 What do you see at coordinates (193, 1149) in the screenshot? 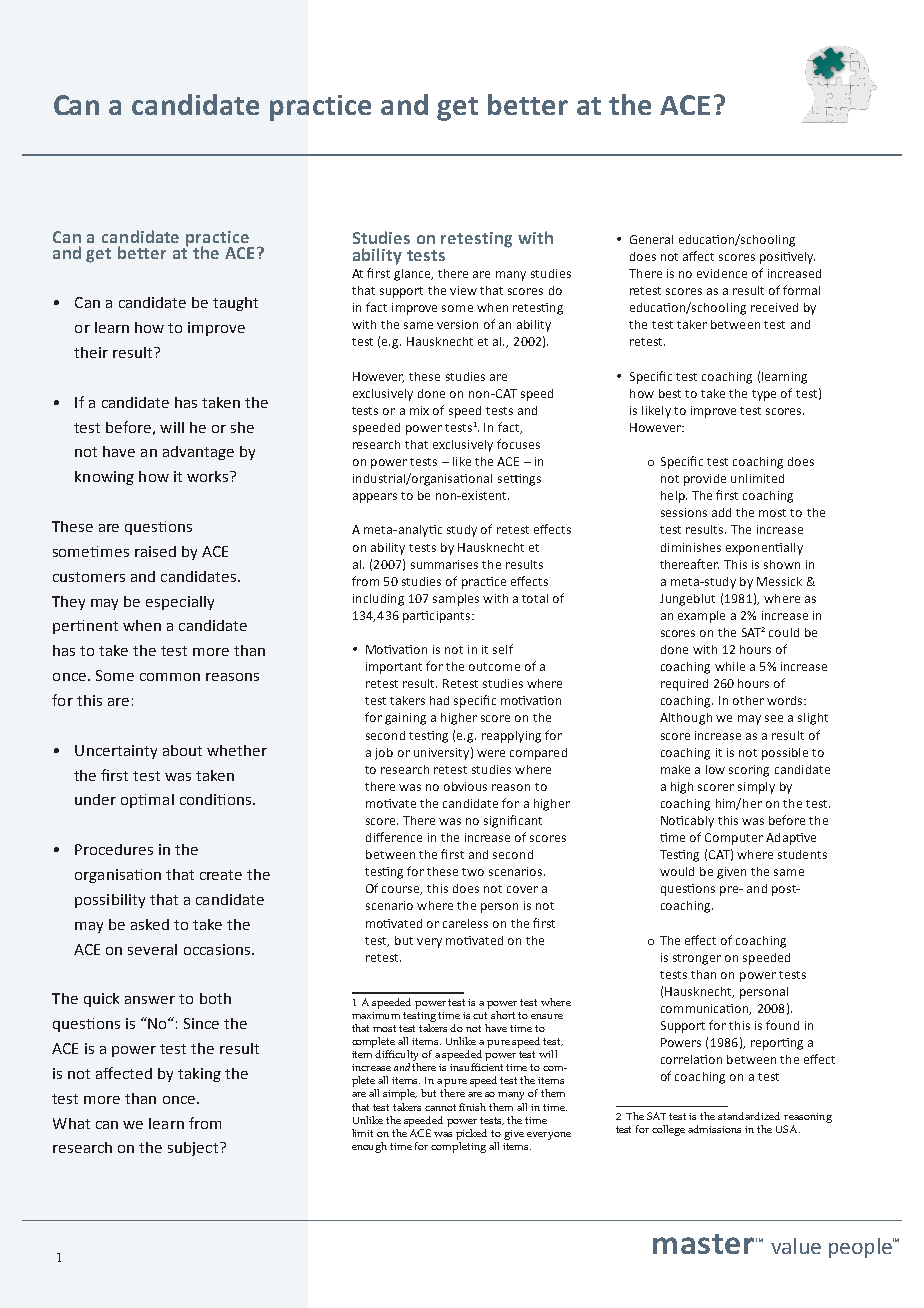
I see `subject` at bounding box center [193, 1149].
